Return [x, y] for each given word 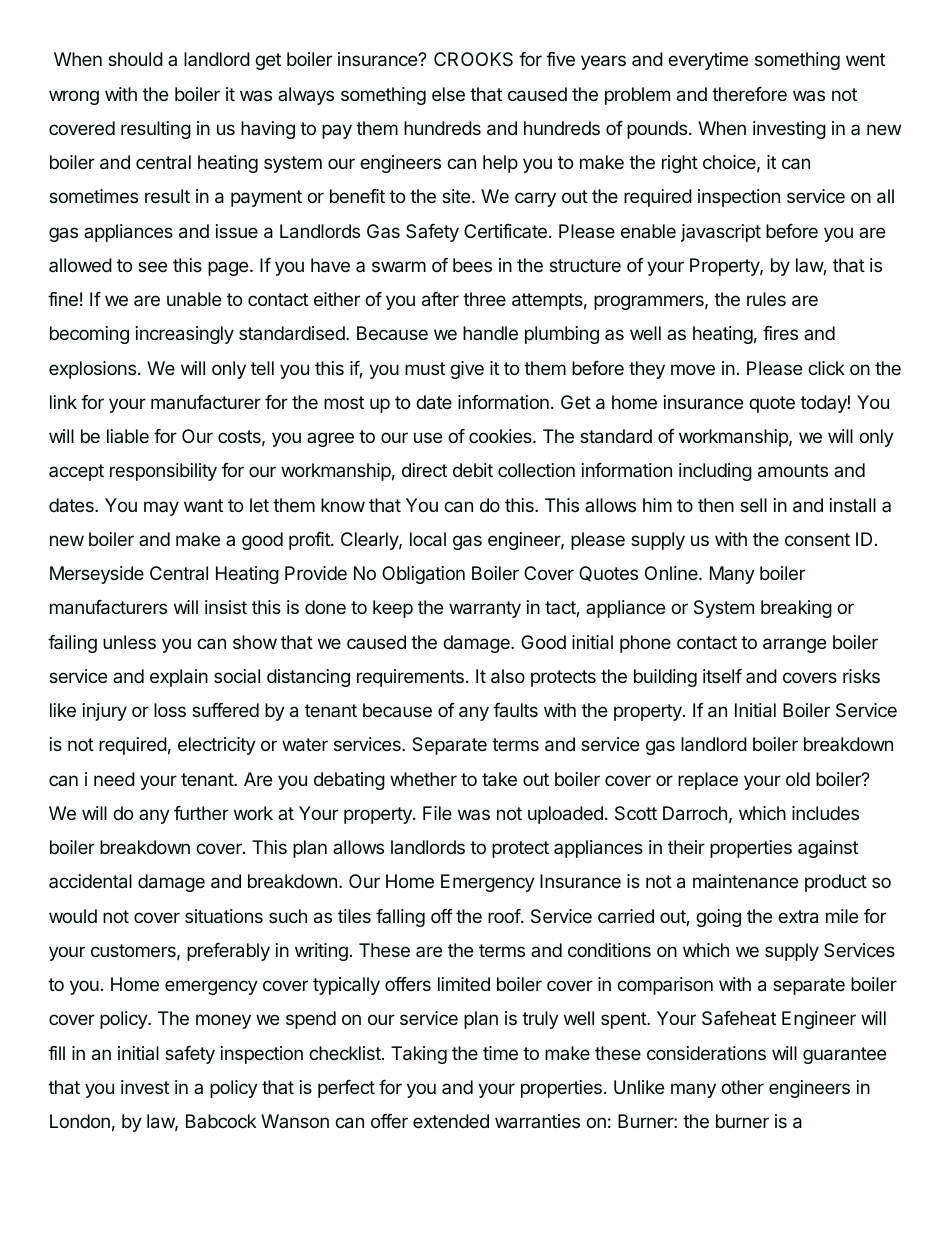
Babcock [221, 1121]
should [135, 59]
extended [451, 1121]
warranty [485, 609]
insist [226, 607]
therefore [749, 94]
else [448, 94]
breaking [796, 609]
